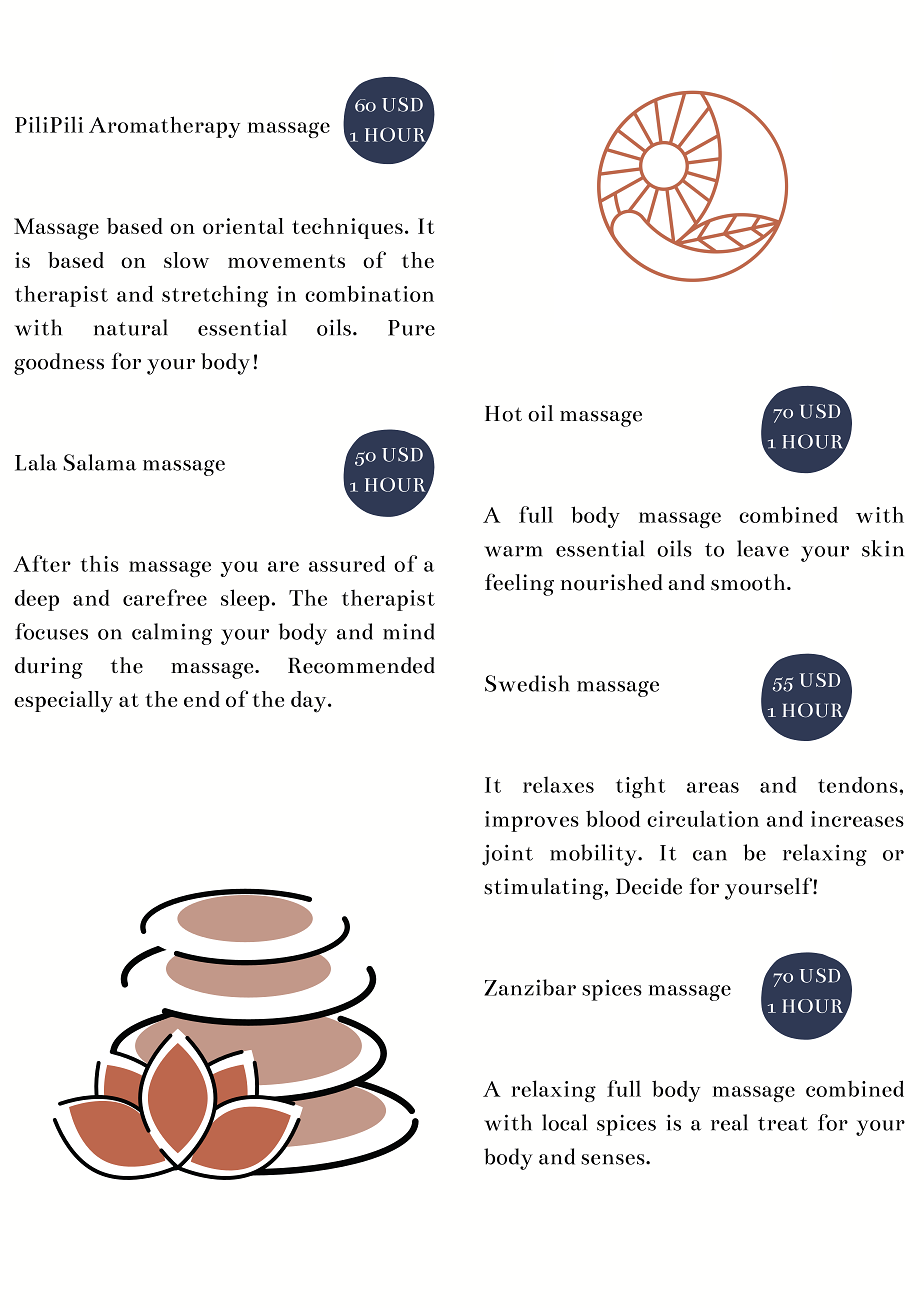 Image resolution: width=924 pixels, height=1309 pixels. What do you see at coordinates (63, 702) in the image?
I see `especially` at bounding box center [63, 702].
